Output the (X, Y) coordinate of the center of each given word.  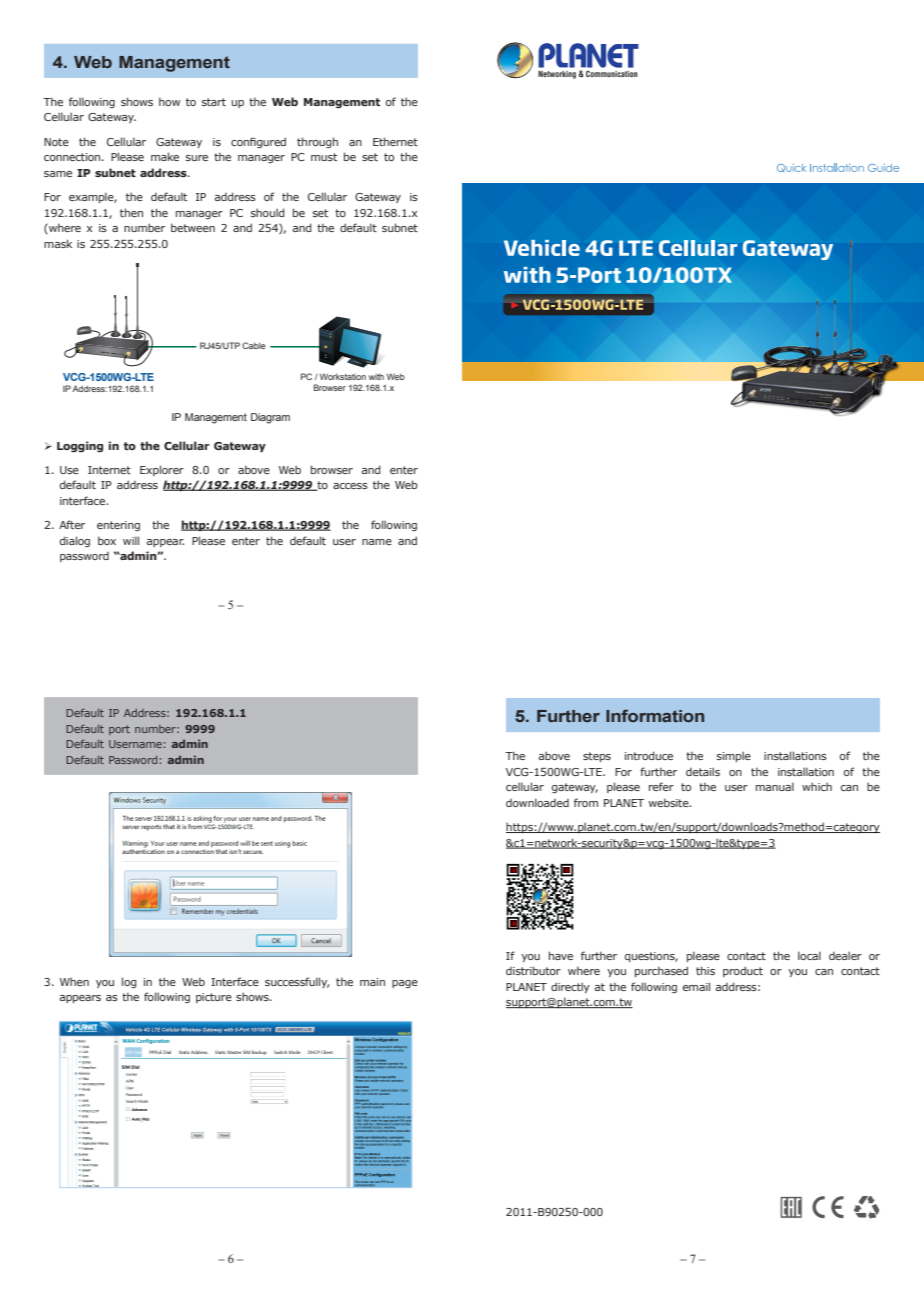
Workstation (343, 376)
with (376, 376)
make (165, 156)
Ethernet (395, 141)
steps (597, 757)
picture (214, 998)
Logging (80, 447)
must (324, 157)
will (131, 540)
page (405, 984)
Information (655, 715)
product (743, 971)
